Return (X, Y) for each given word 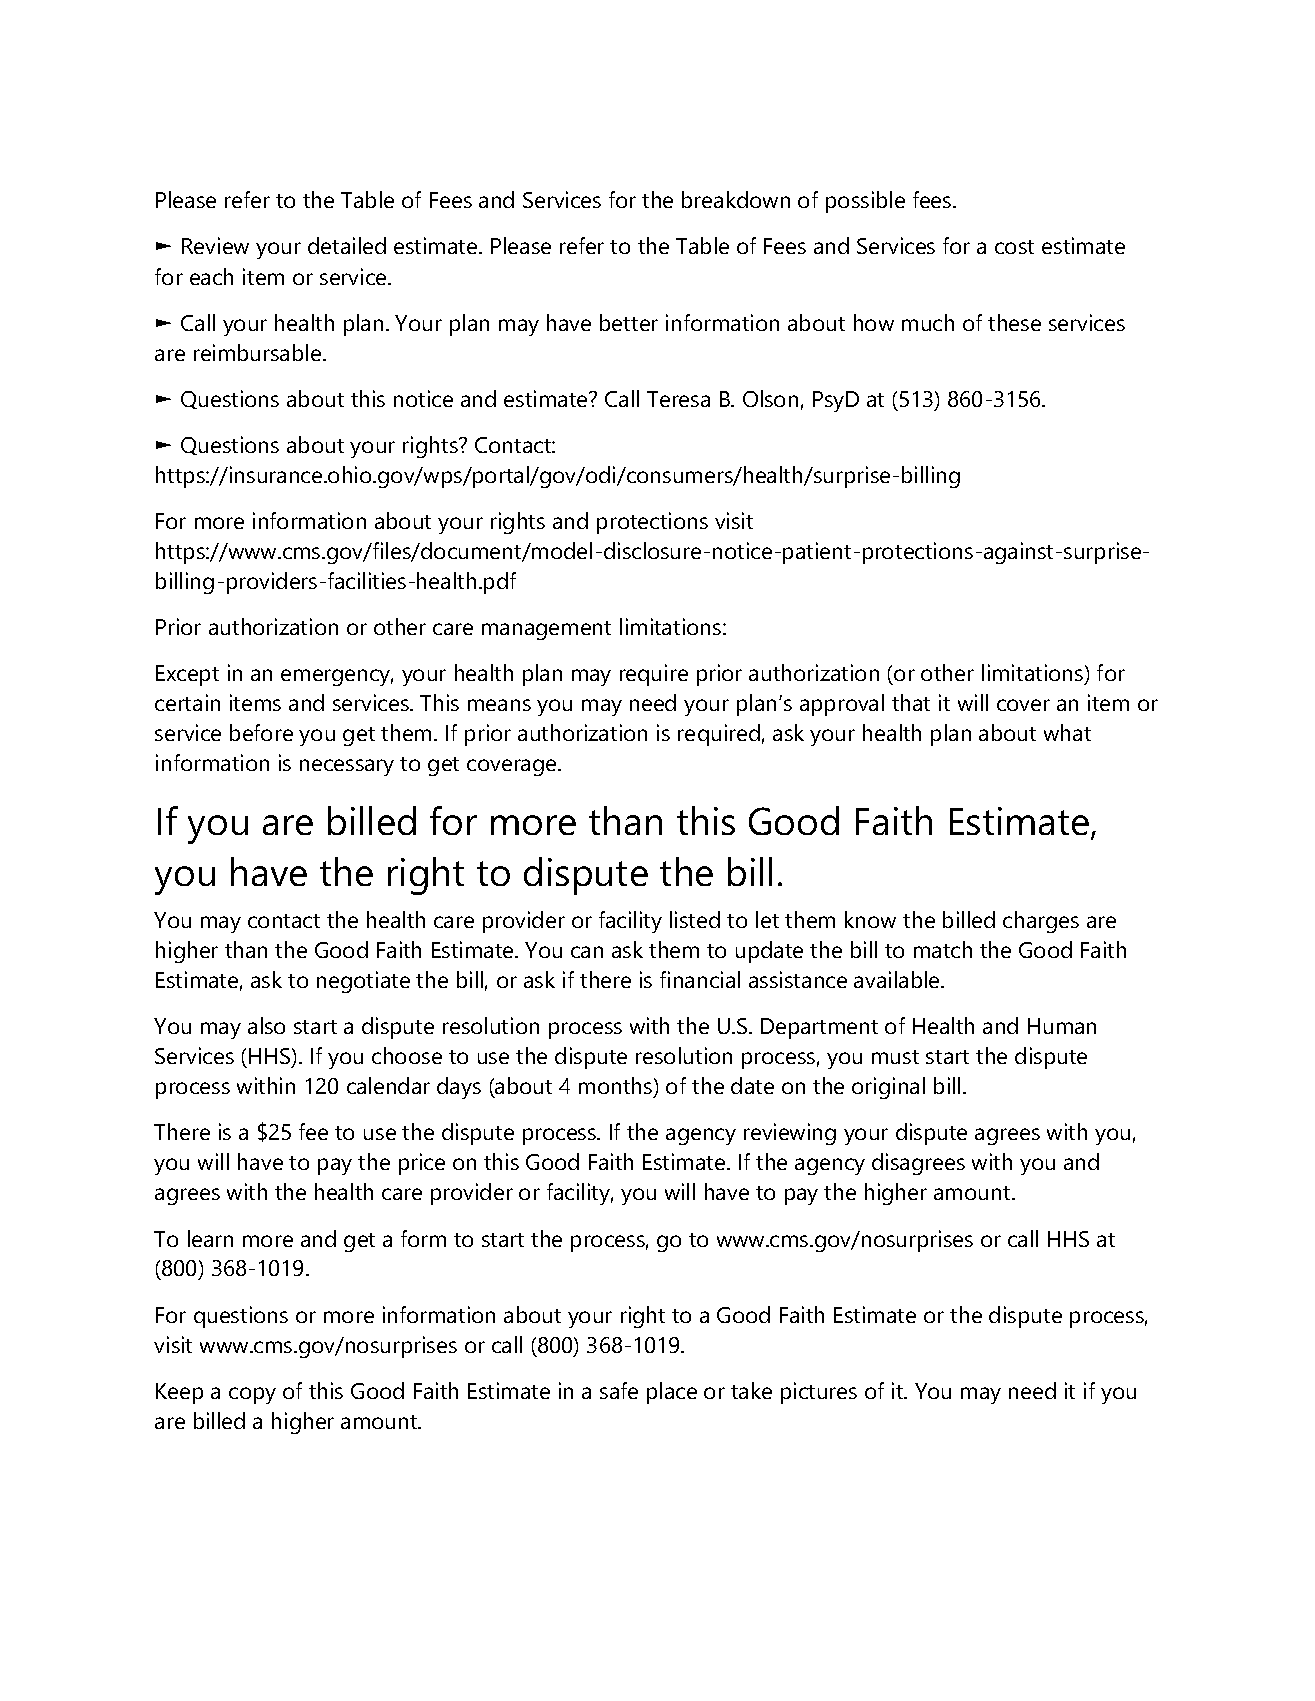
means (499, 705)
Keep (179, 1393)
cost (1014, 247)
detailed (347, 245)
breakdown (736, 199)
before (261, 732)
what (1067, 732)
